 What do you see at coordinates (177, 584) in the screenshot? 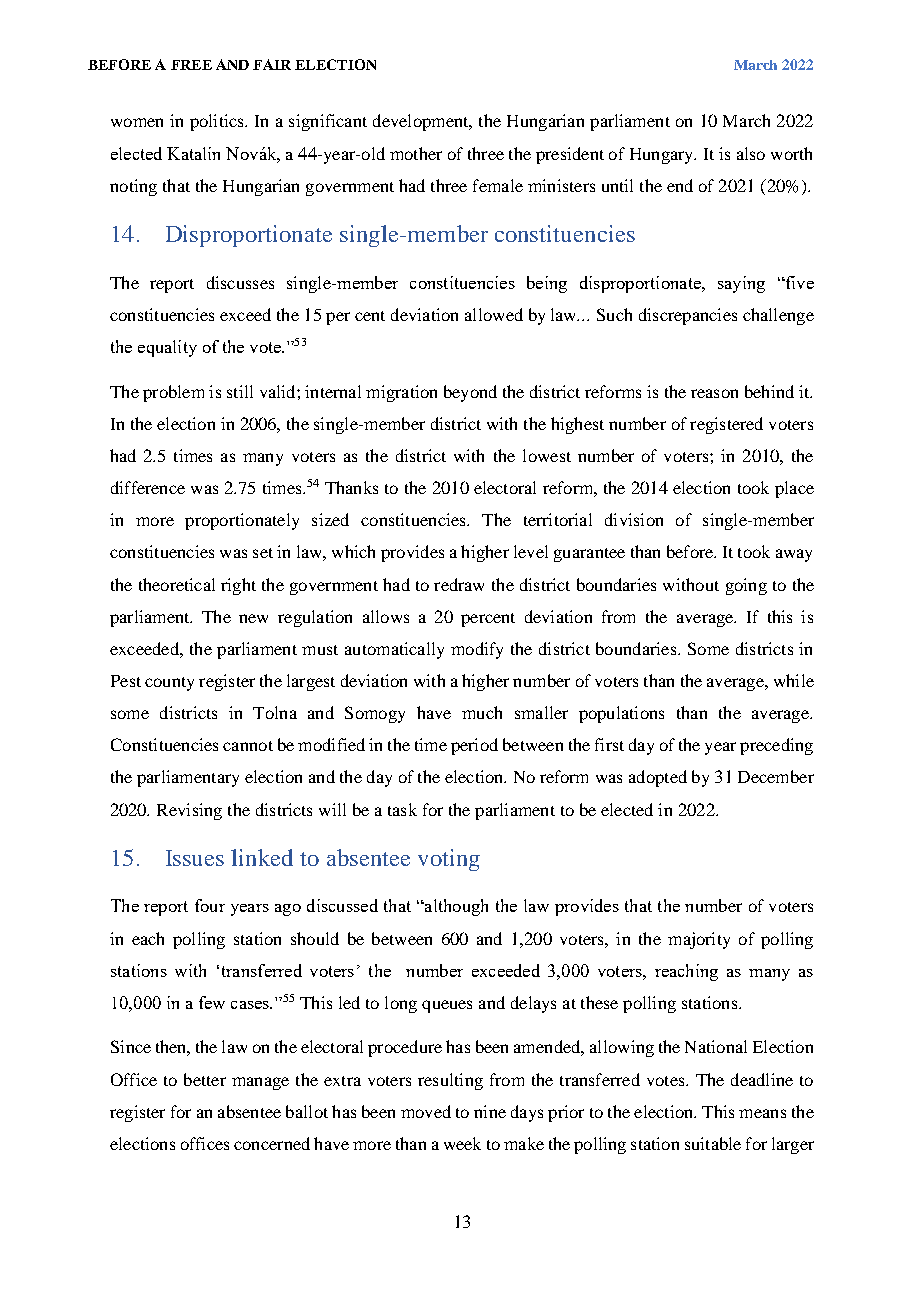
I see `theoretical` at bounding box center [177, 584].
